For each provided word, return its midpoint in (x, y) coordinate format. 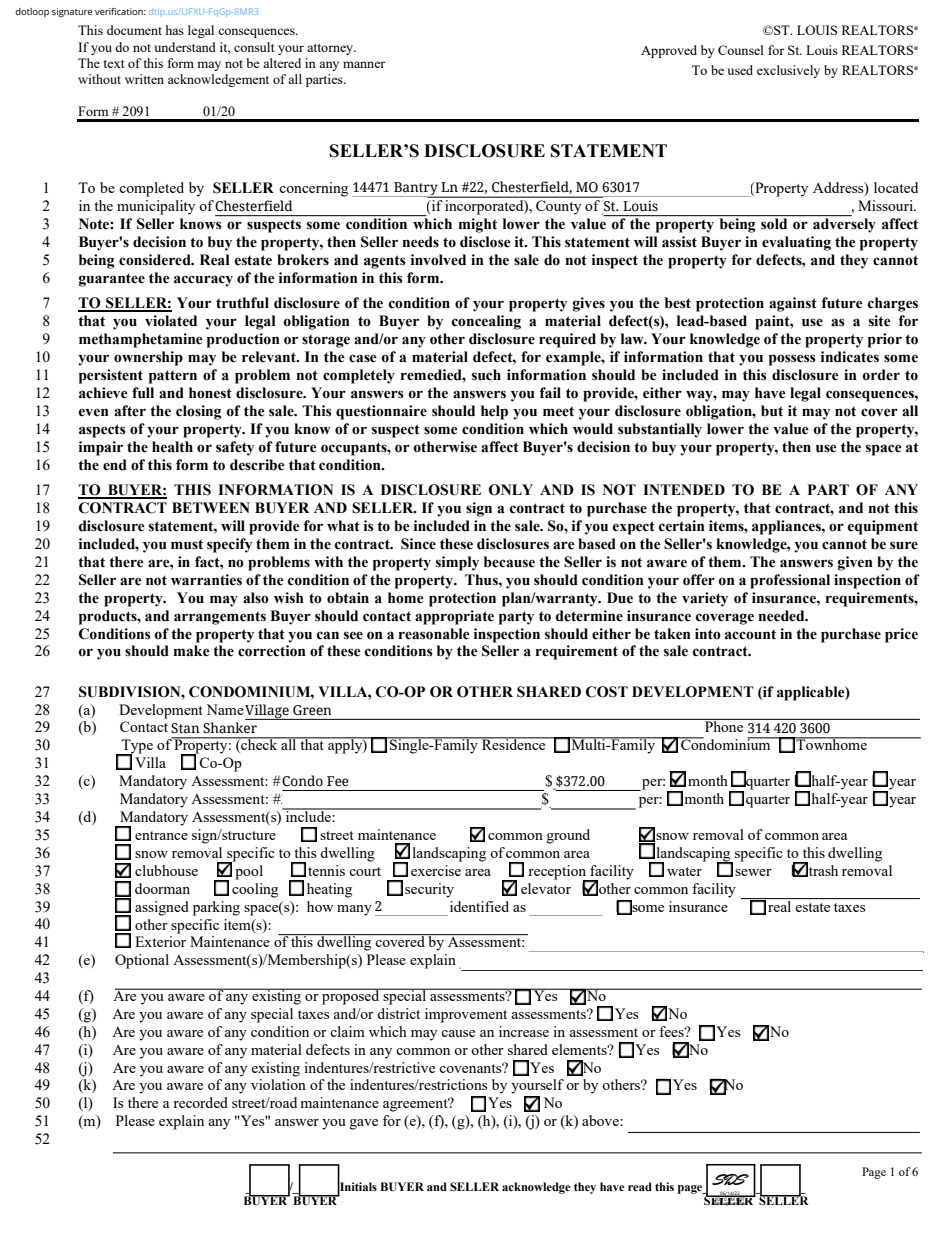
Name (225, 709)
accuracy (203, 281)
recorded (200, 1102)
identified (479, 906)
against (793, 304)
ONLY (511, 490)
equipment (883, 527)
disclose (485, 242)
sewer (753, 872)
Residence (514, 743)
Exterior (160, 941)
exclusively (788, 71)
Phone (724, 725)
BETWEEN (211, 507)
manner (364, 64)
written (144, 79)
